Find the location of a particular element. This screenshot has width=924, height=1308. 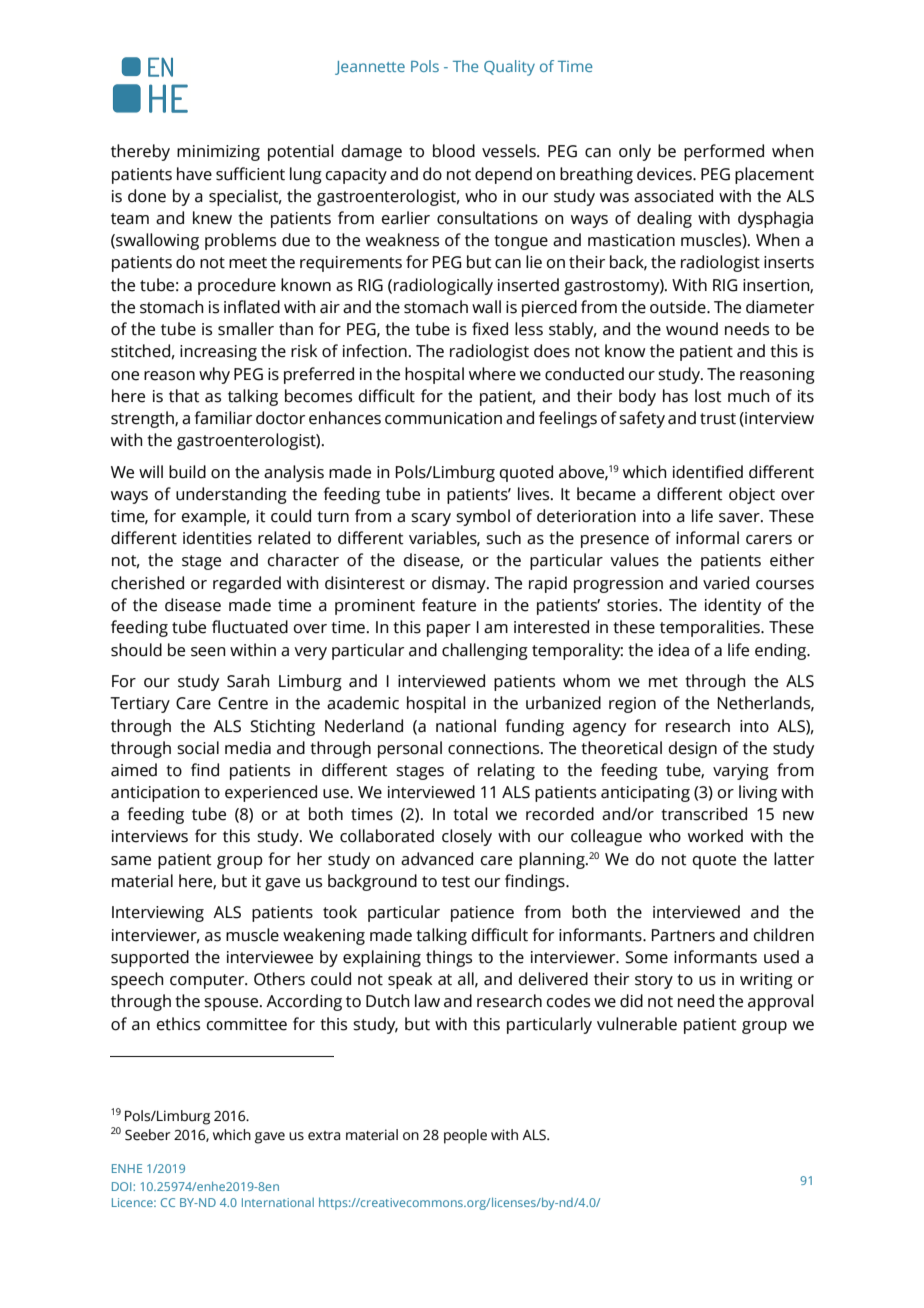

seen is located at coordinates (208, 652).
